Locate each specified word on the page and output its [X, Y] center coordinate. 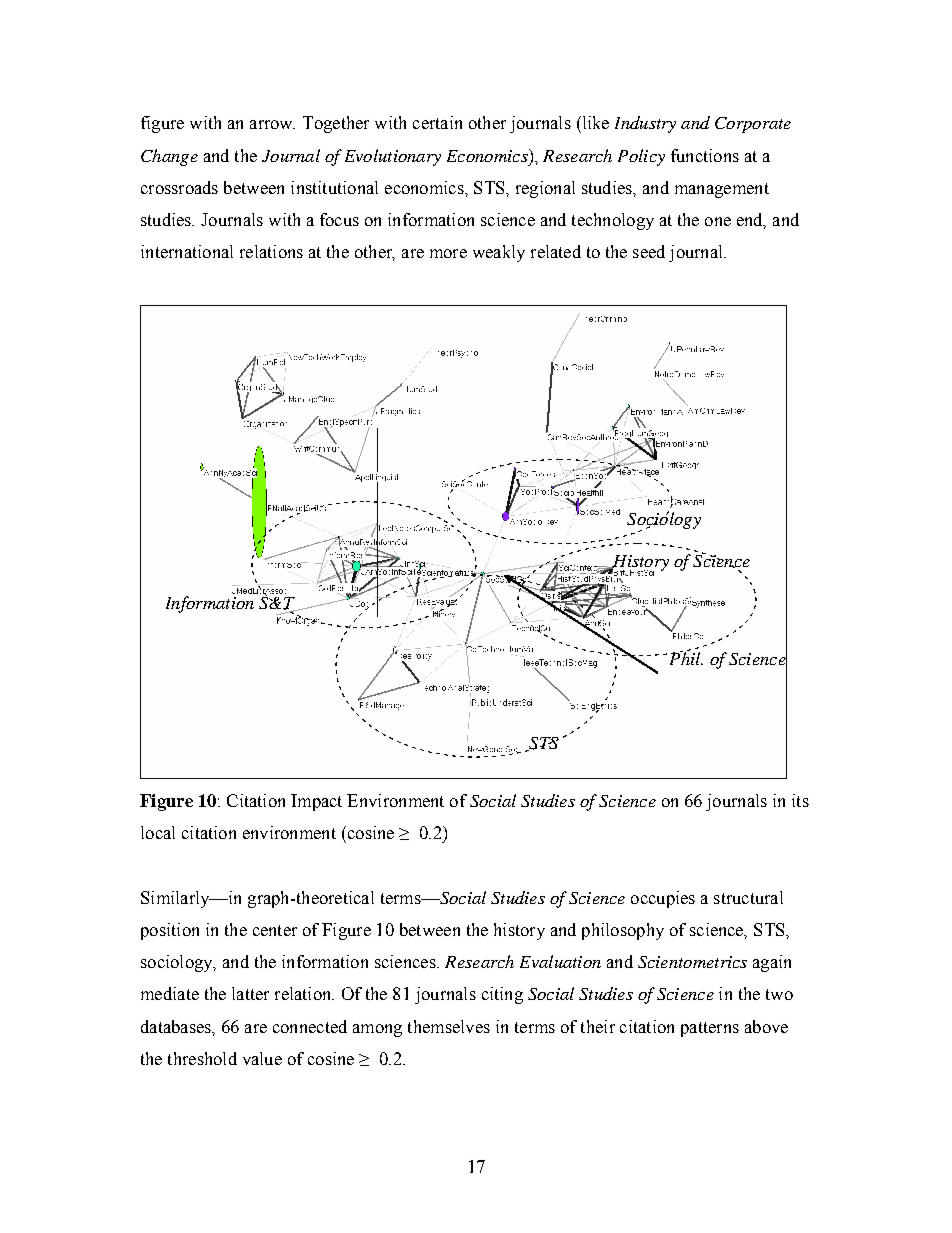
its [800, 800]
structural [748, 897]
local [158, 832]
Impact [316, 802]
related [556, 251]
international [187, 251]
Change [169, 157]
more [448, 253]
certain [437, 122]
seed [649, 251]
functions [705, 155]
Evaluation [560, 961]
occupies [663, 899]
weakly [499, 253]
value [262, 1058]
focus [339, 219]
